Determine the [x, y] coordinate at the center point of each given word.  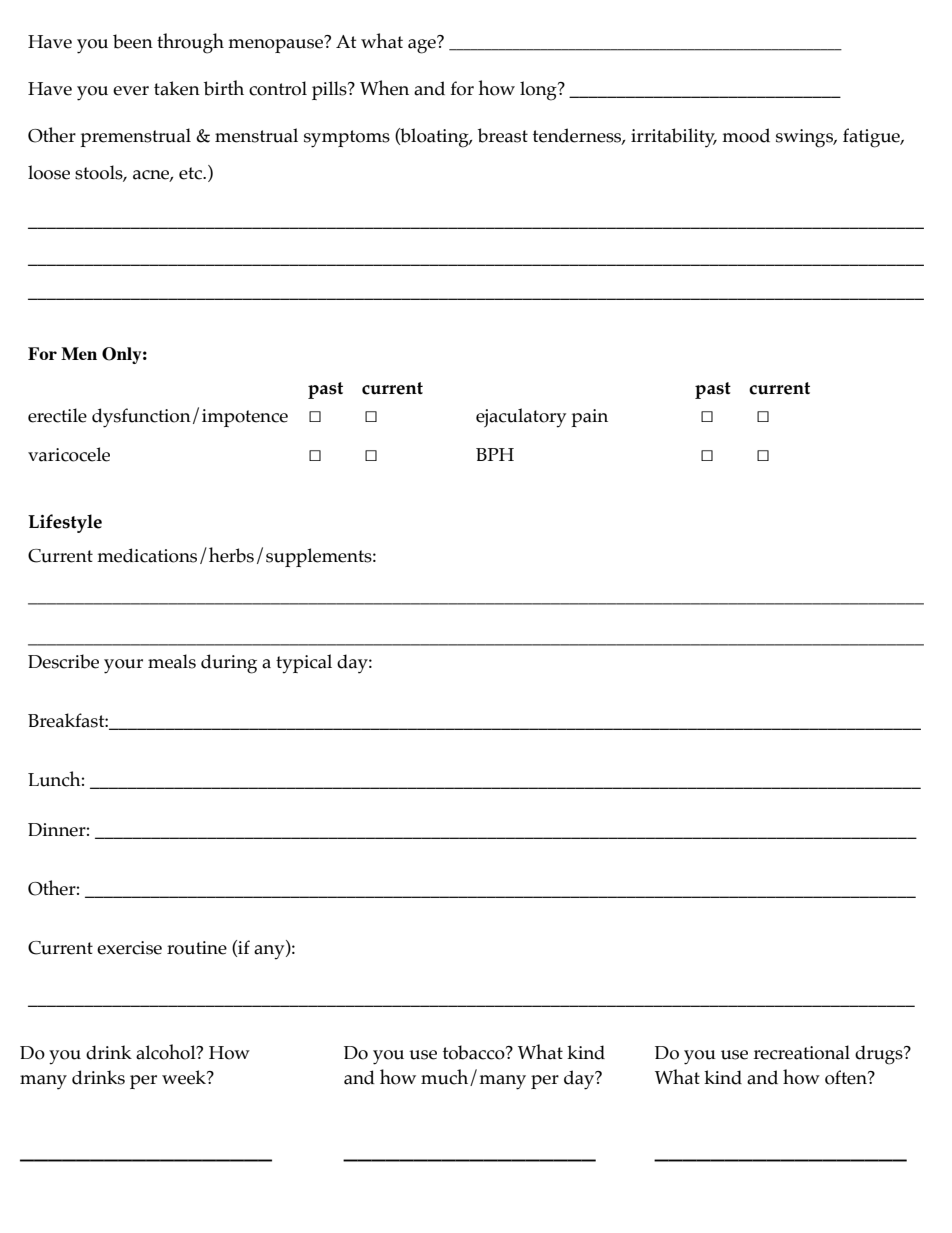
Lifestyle [65, 523]
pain [589, 418]
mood [746, 135]
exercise [129, 948]
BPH [495, 454]
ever [131, 91]
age [423, 45]
